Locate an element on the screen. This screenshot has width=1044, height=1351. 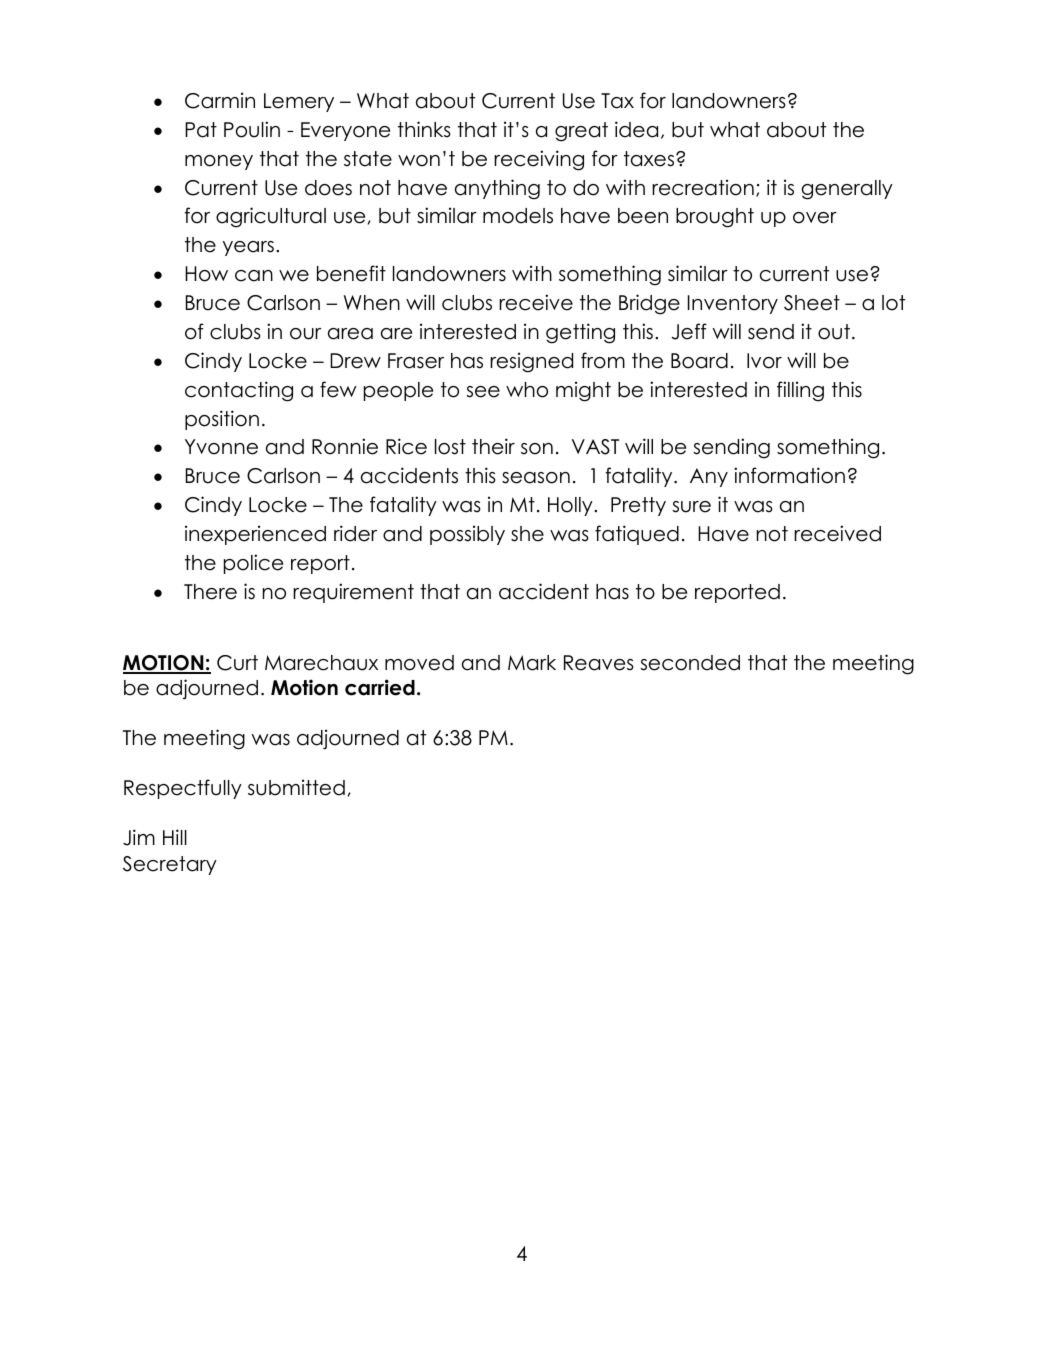
season is located at coordinates (536, 478).
